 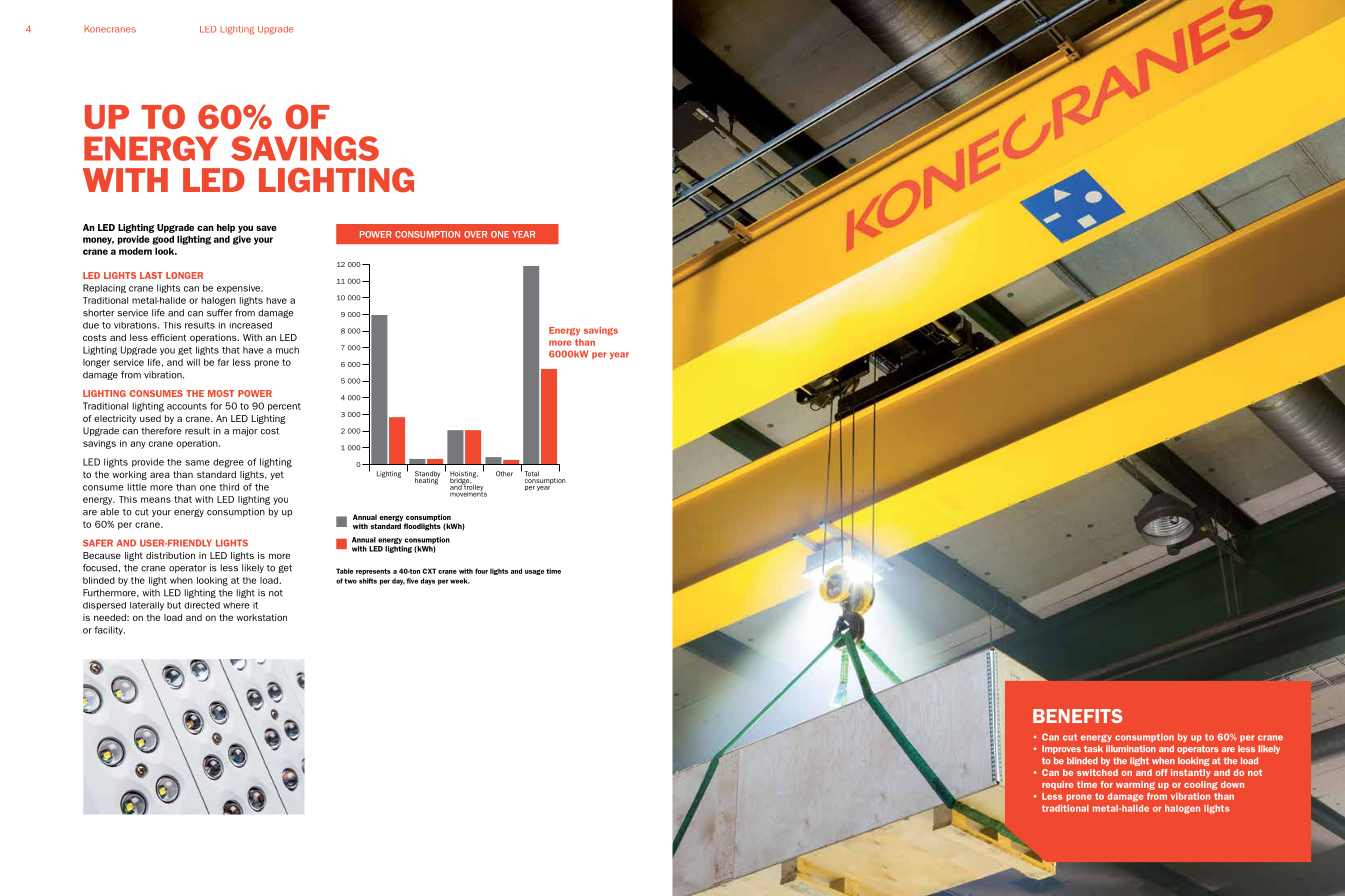 What do you see at coordinates (475, 234) in the page?
I see `OVER` at bounding box center [475, 234].
